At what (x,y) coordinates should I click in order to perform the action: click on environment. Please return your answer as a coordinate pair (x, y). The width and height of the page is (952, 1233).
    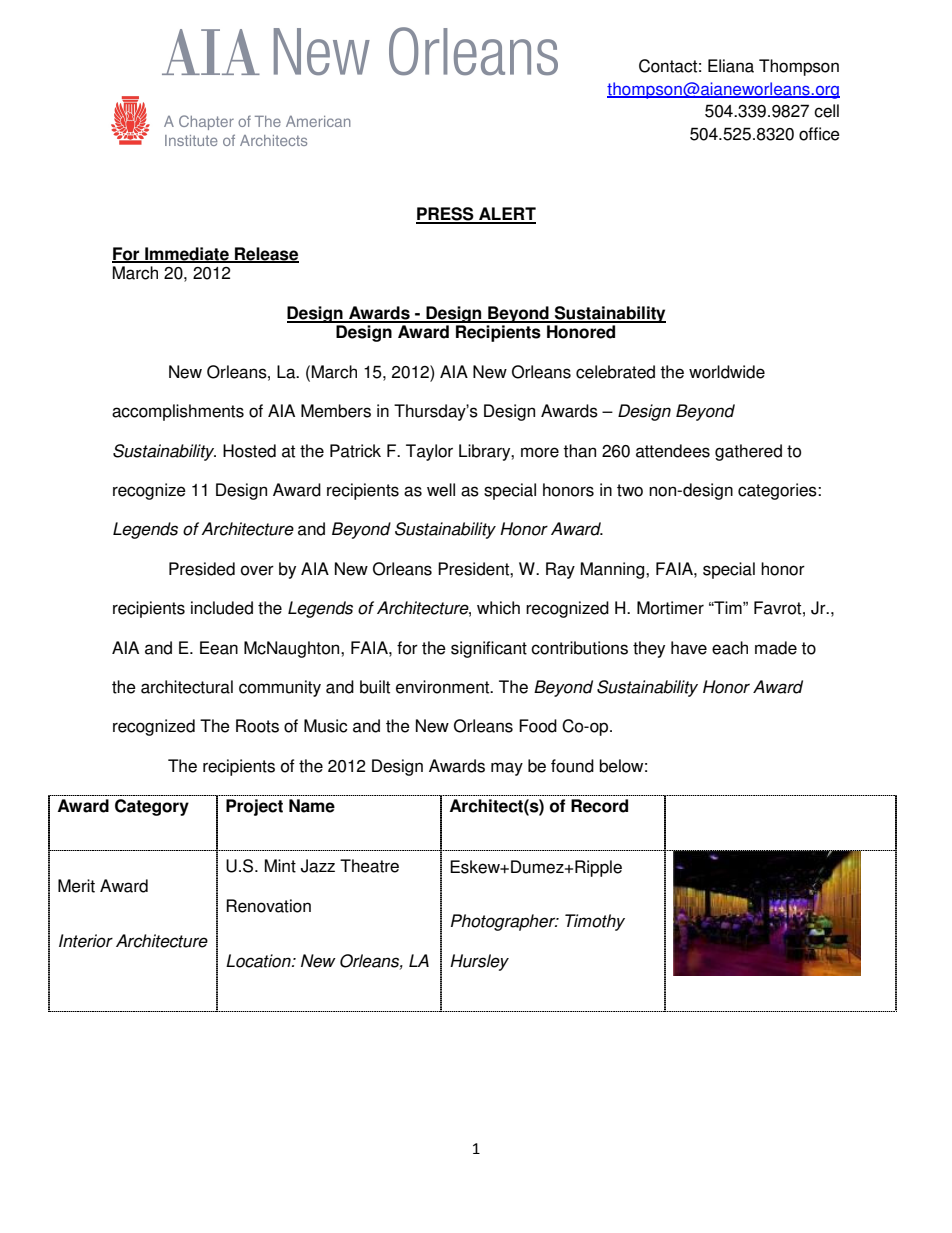
    Looking at the image, I should click on (444, 687).
